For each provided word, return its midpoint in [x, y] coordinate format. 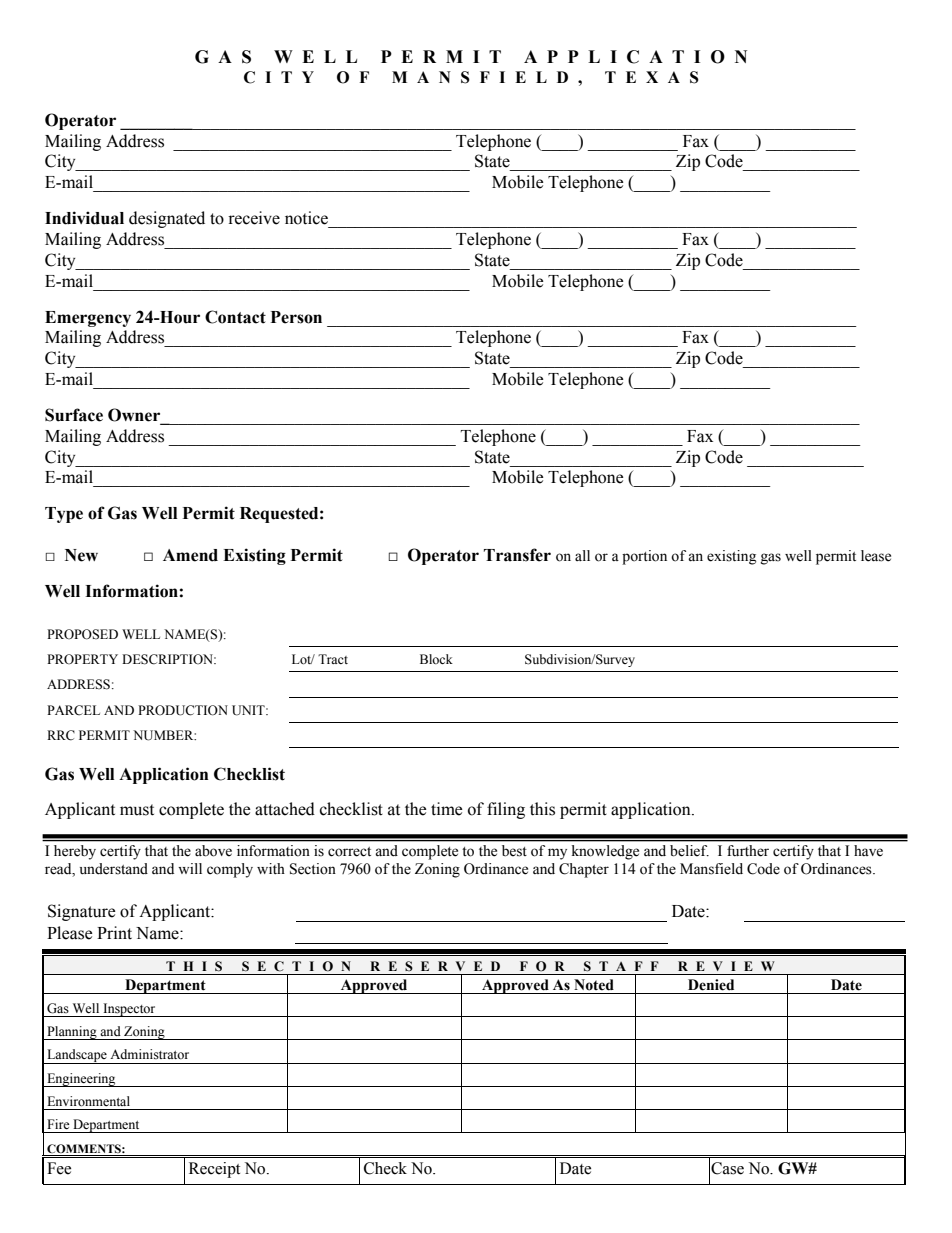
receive [254, 218]
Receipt [214, 1170]
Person [296, 317]
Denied [711, 985]
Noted [594, 985]
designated [167, 219]
